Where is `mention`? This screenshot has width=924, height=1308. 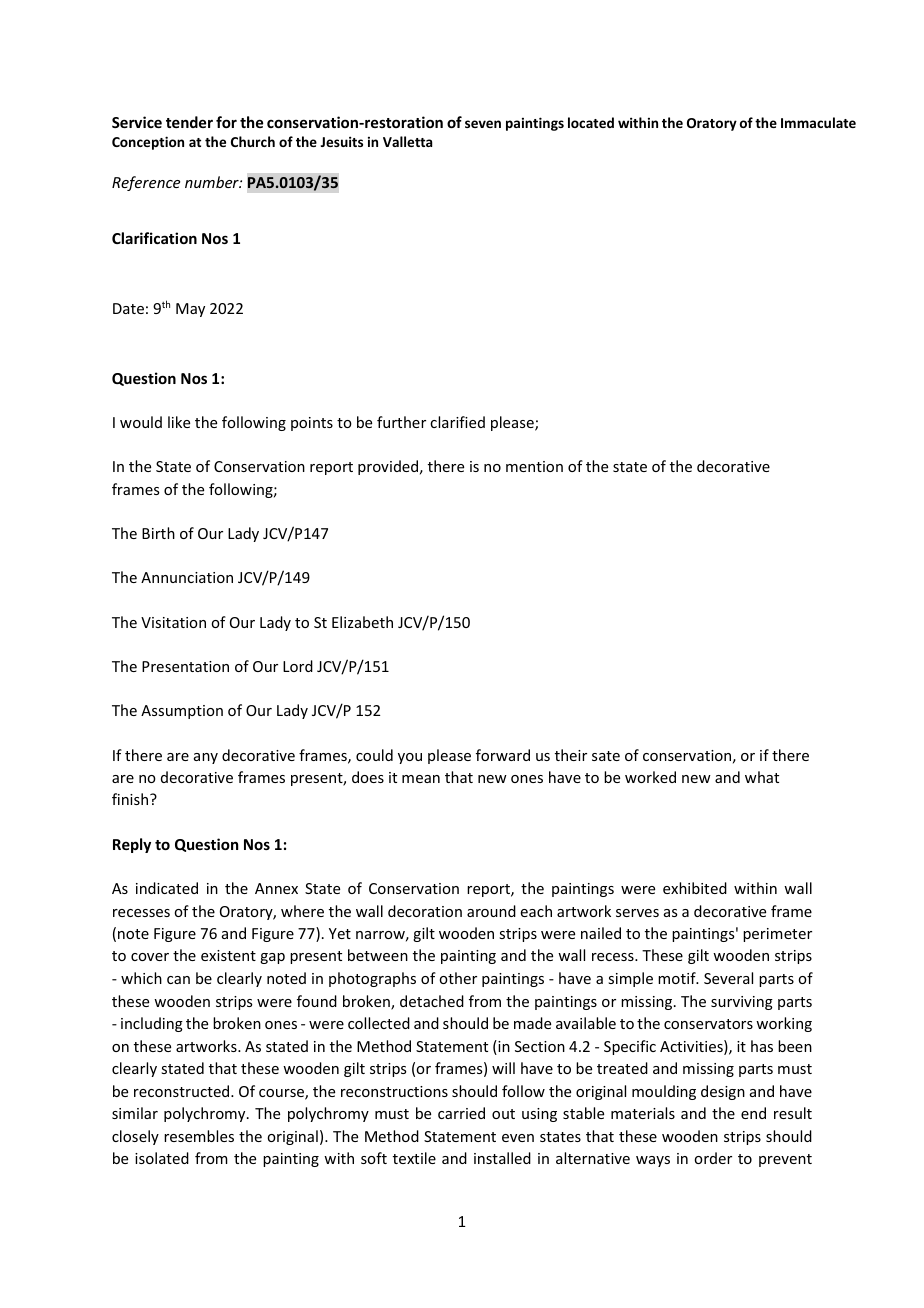
mention is located at coordinates (534, 466).
